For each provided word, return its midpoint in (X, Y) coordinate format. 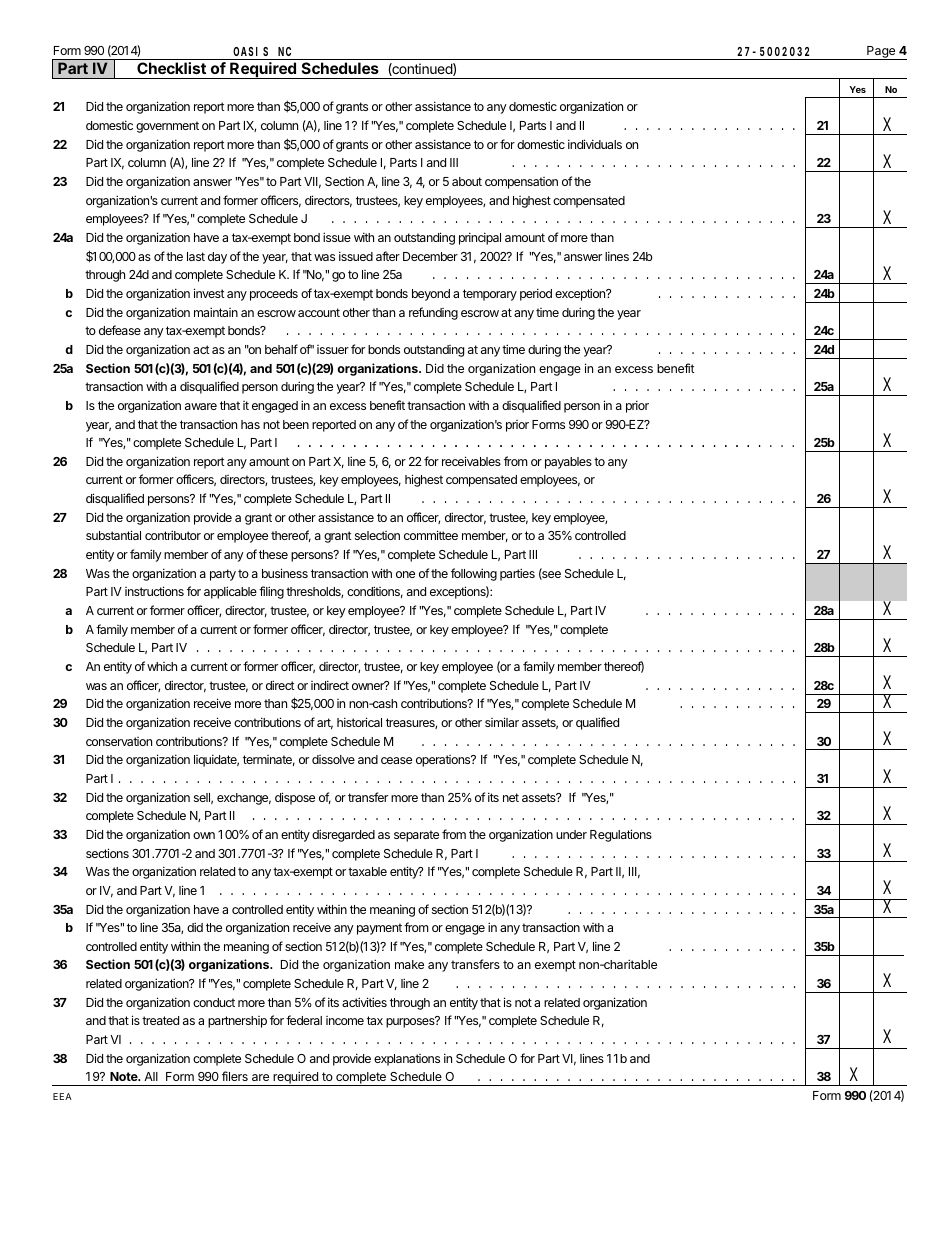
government (167, 127)
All (151, 1076)
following (474, 574)
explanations (407, 1060)
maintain (216, 312)
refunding (433, 313)
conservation (119, 741)
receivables (471, 461)
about (467, 181)
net (511, 797)
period (536, 294)
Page (881, 53)
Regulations (621, 835)
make (409, 964)
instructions (154, 591)
